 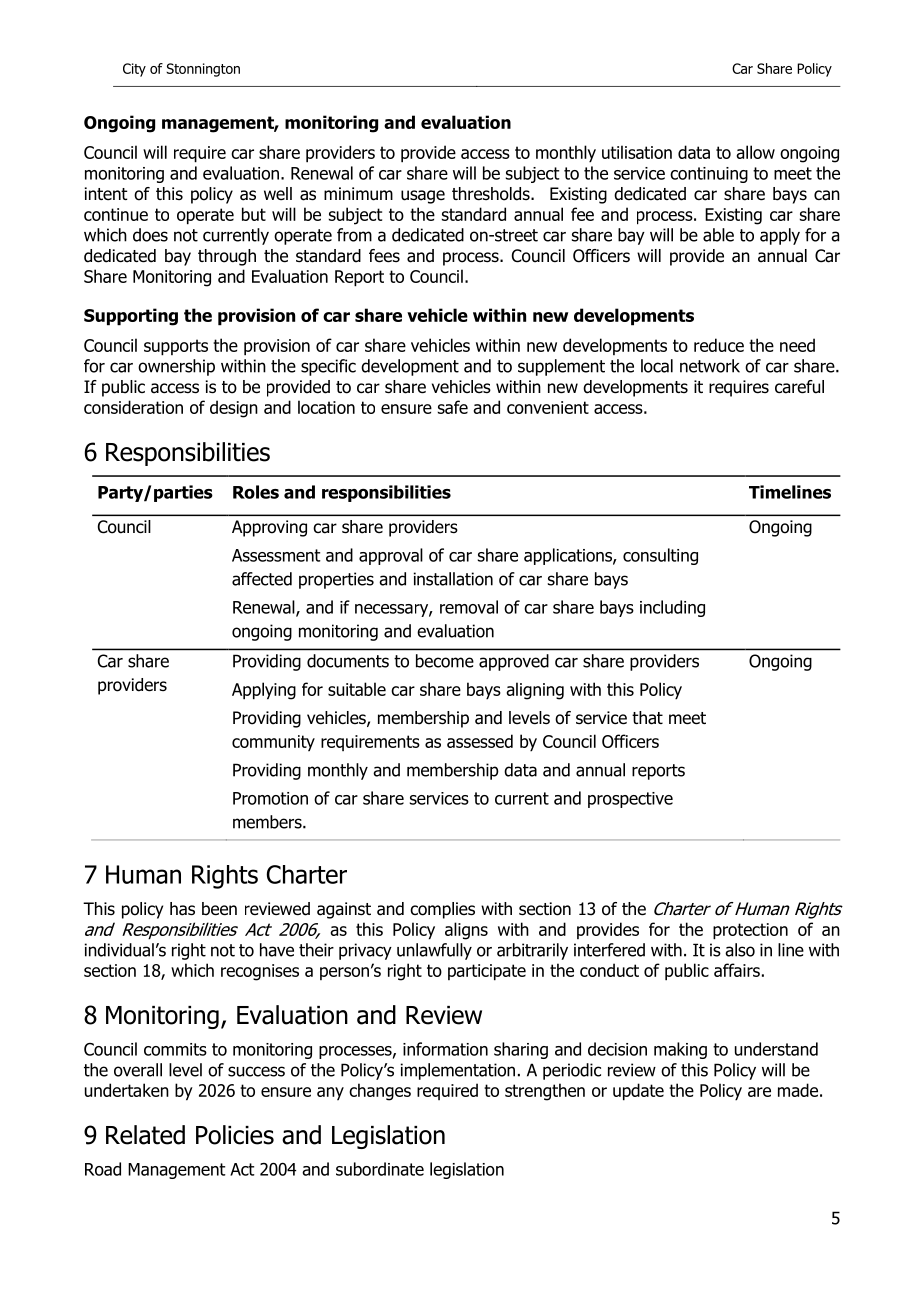 What do you see at coordinates (480, 741) in the screenshot?
I see `assessed` at bounding box center [480, 741].
